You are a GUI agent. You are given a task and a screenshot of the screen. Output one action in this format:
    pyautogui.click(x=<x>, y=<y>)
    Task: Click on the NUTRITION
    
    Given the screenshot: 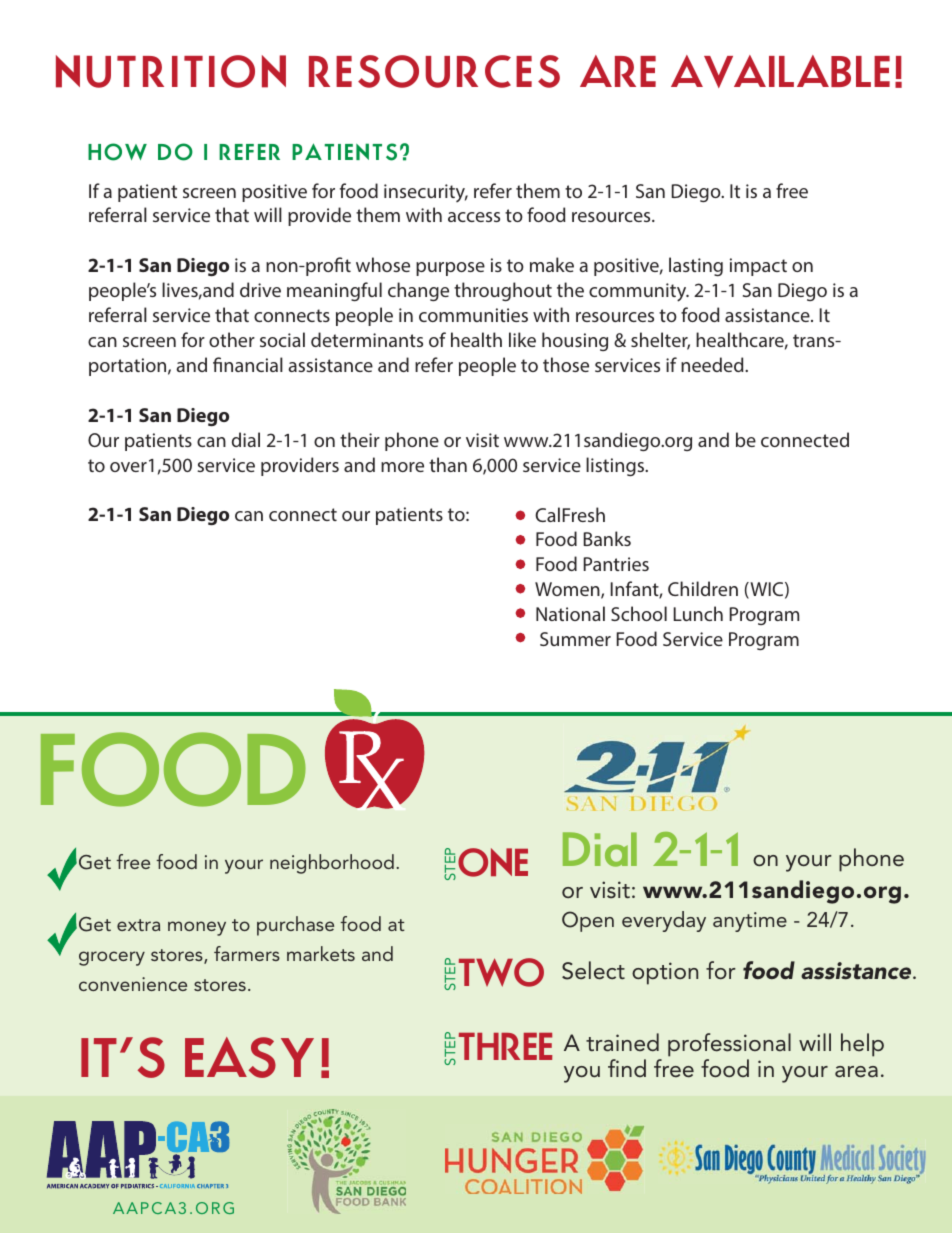 What is the action you would take?
    pyautogui.click(x=171, y=71)
